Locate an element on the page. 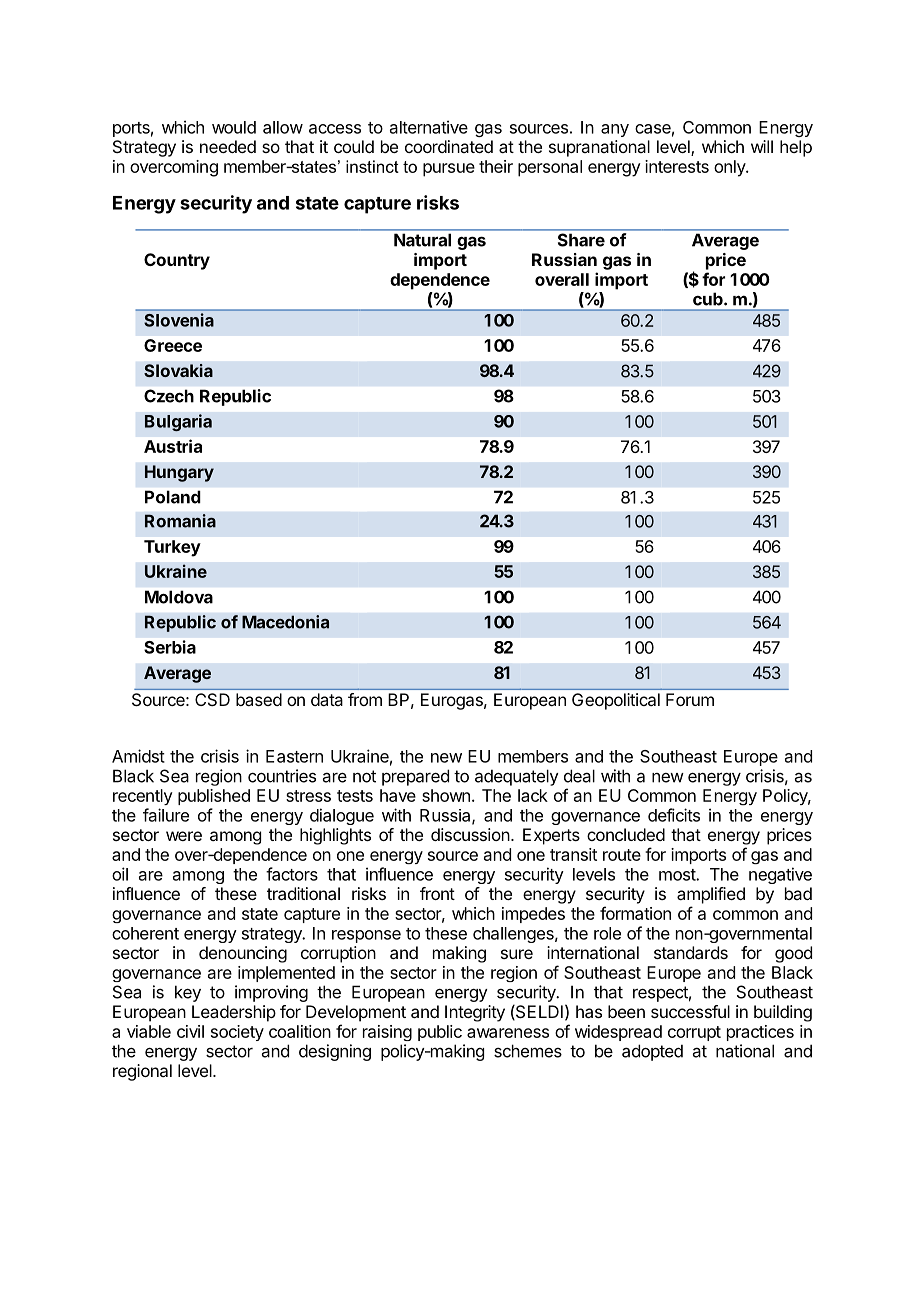 This image has height=1308, width=924. discussion is located at coordinates (470, 834).
